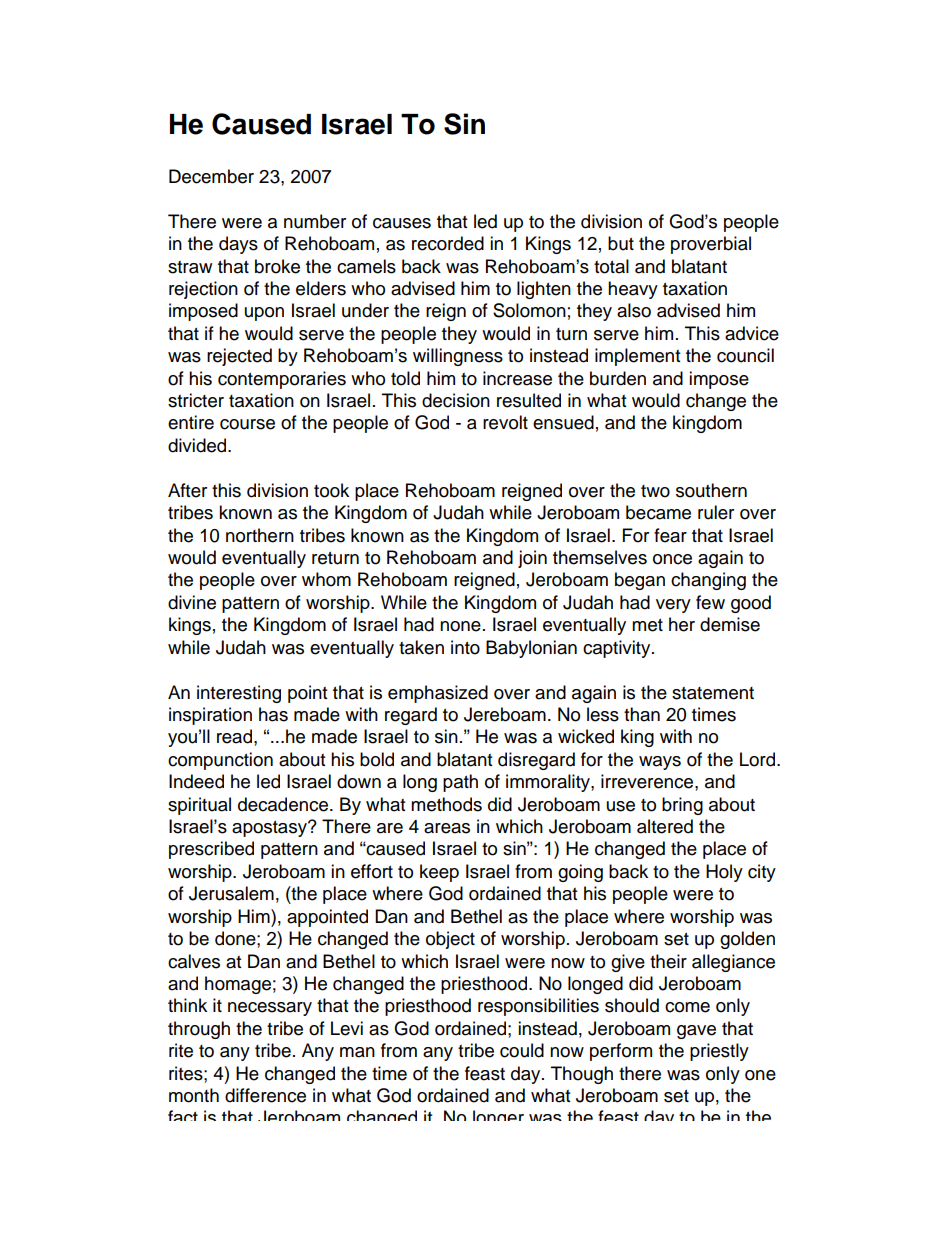 The image size is (952, 1233). Describe the element at coordinates (465, 647) in the page. I see `into` at that location.
